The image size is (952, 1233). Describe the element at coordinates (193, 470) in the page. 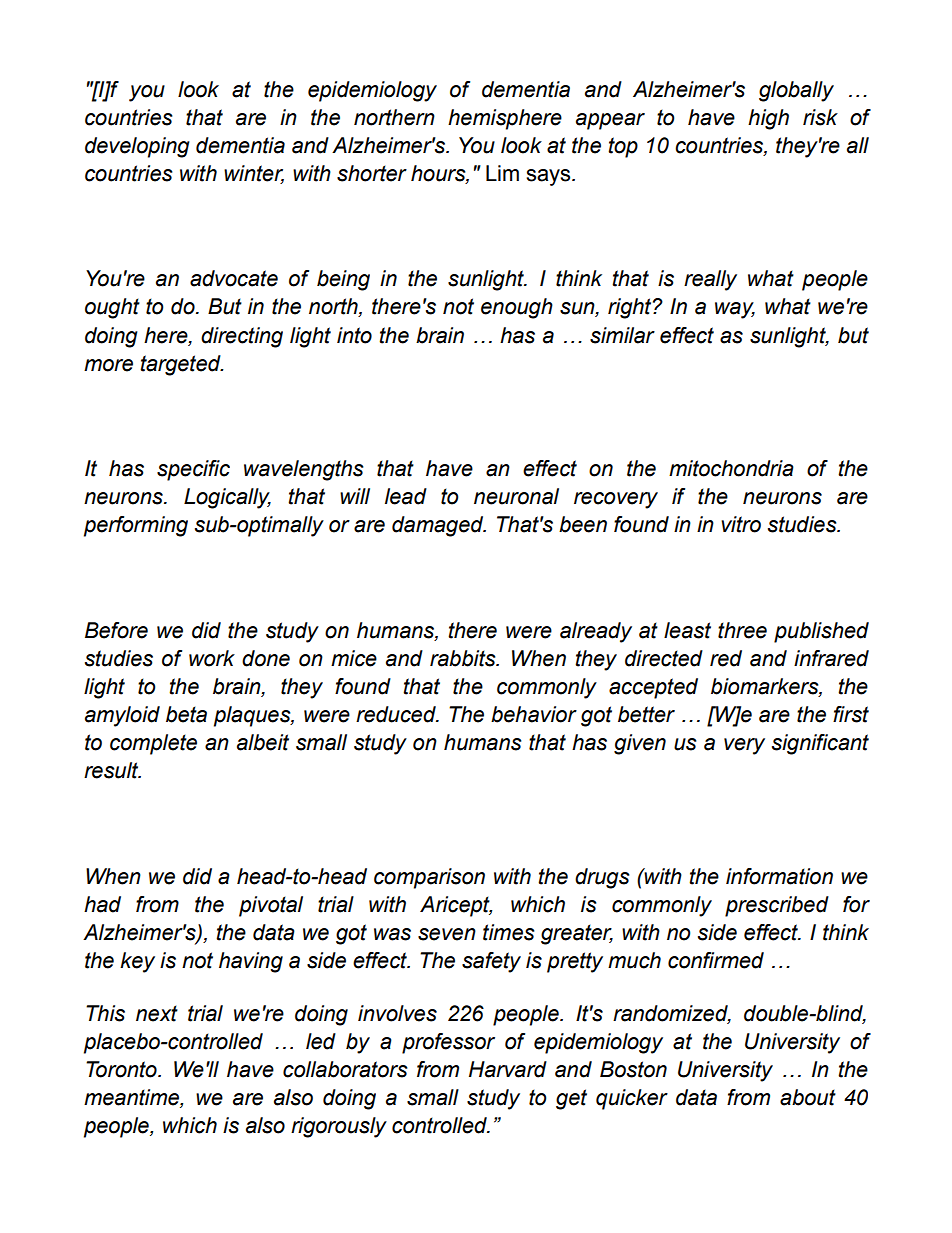

I see `specific` at that location.
